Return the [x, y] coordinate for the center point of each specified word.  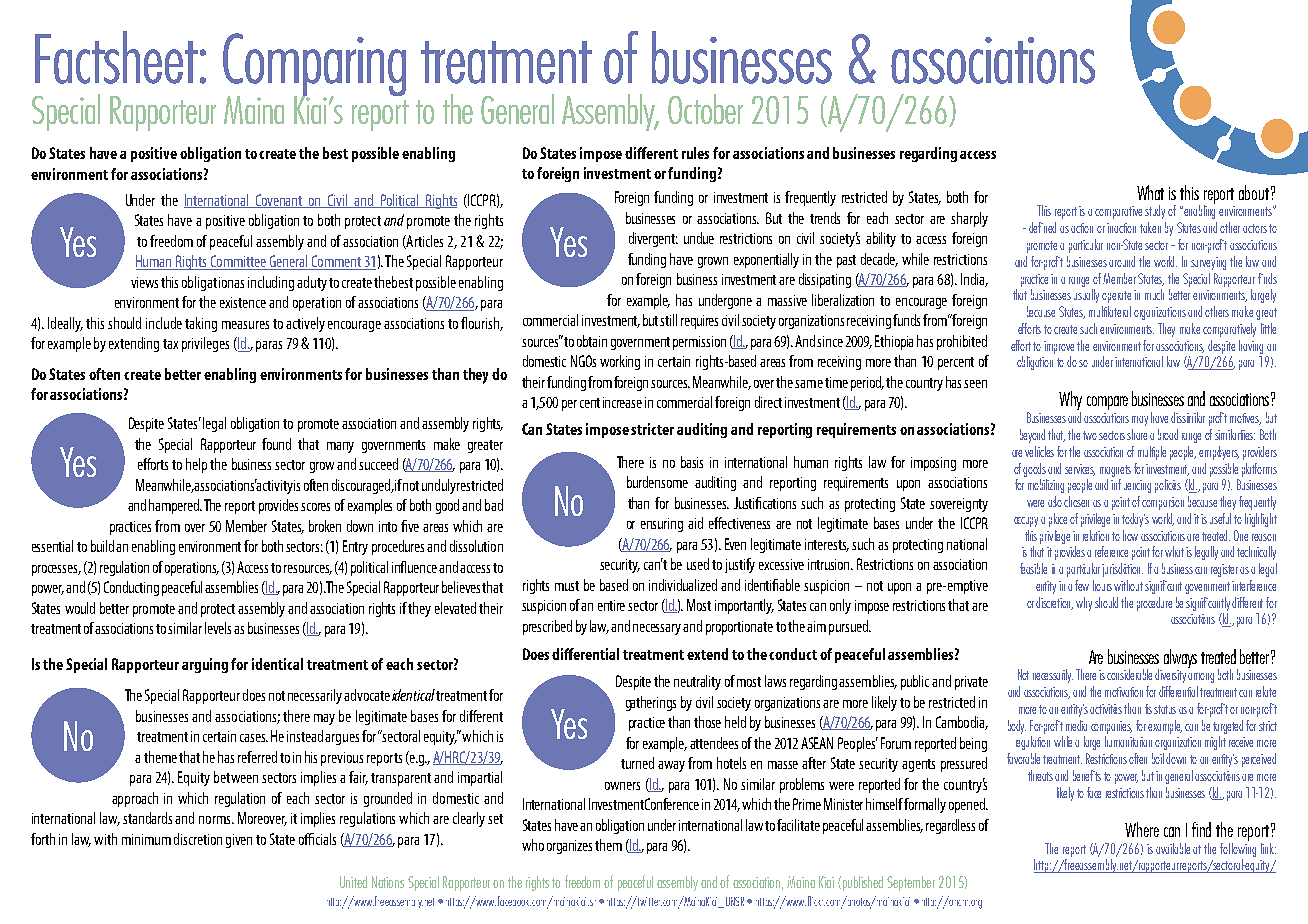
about [1254, 192]
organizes [569, 847]
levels [218, 628]
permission [699, 343]
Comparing [314, 66]
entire [611, 605]
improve [1061, 347]
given [239, 841]
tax [170, 344]
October [705, 109]
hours [1104, 585]
